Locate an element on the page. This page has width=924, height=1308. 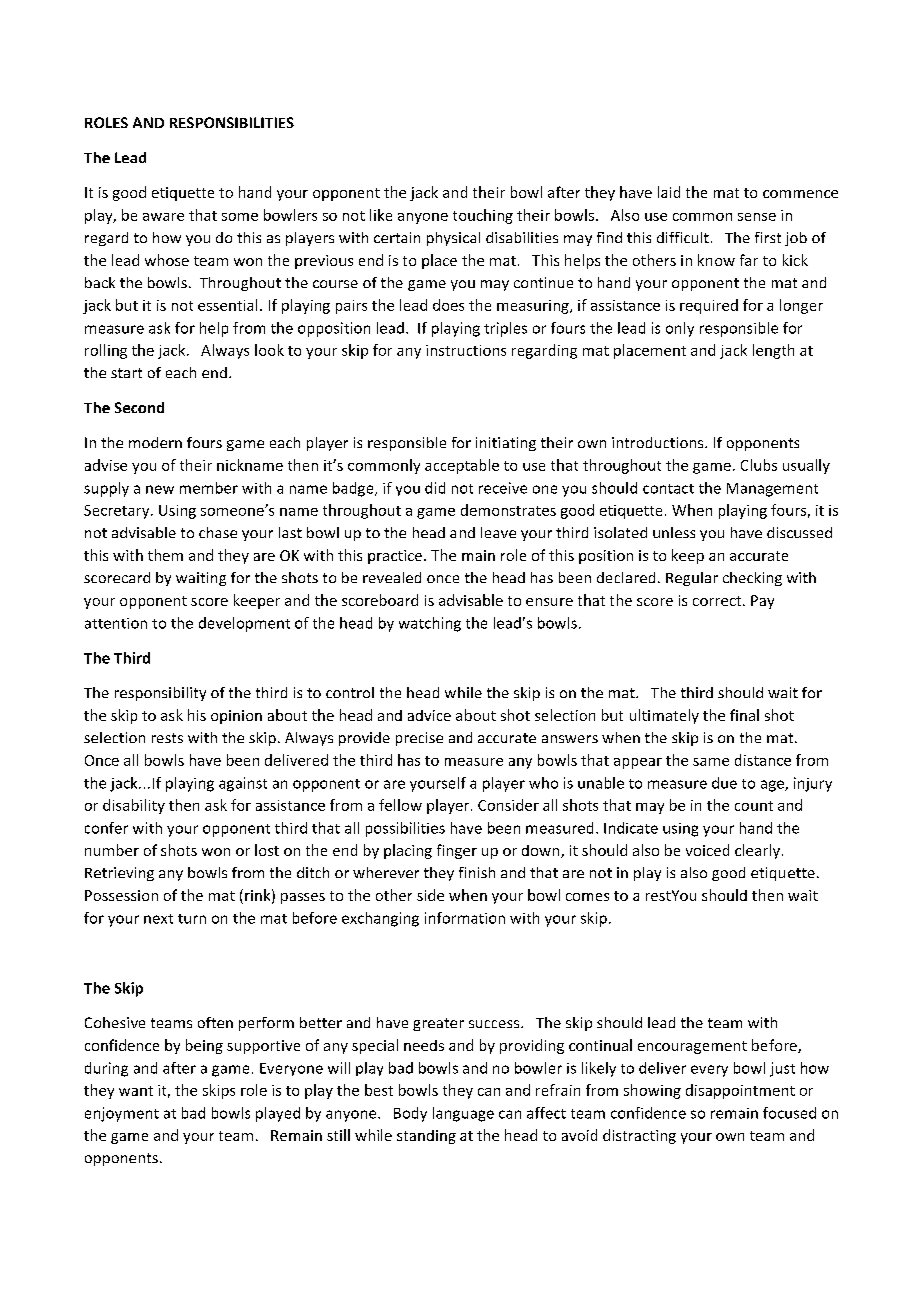
RESPONSIBILITIES is located at coordinates (232, 122).
